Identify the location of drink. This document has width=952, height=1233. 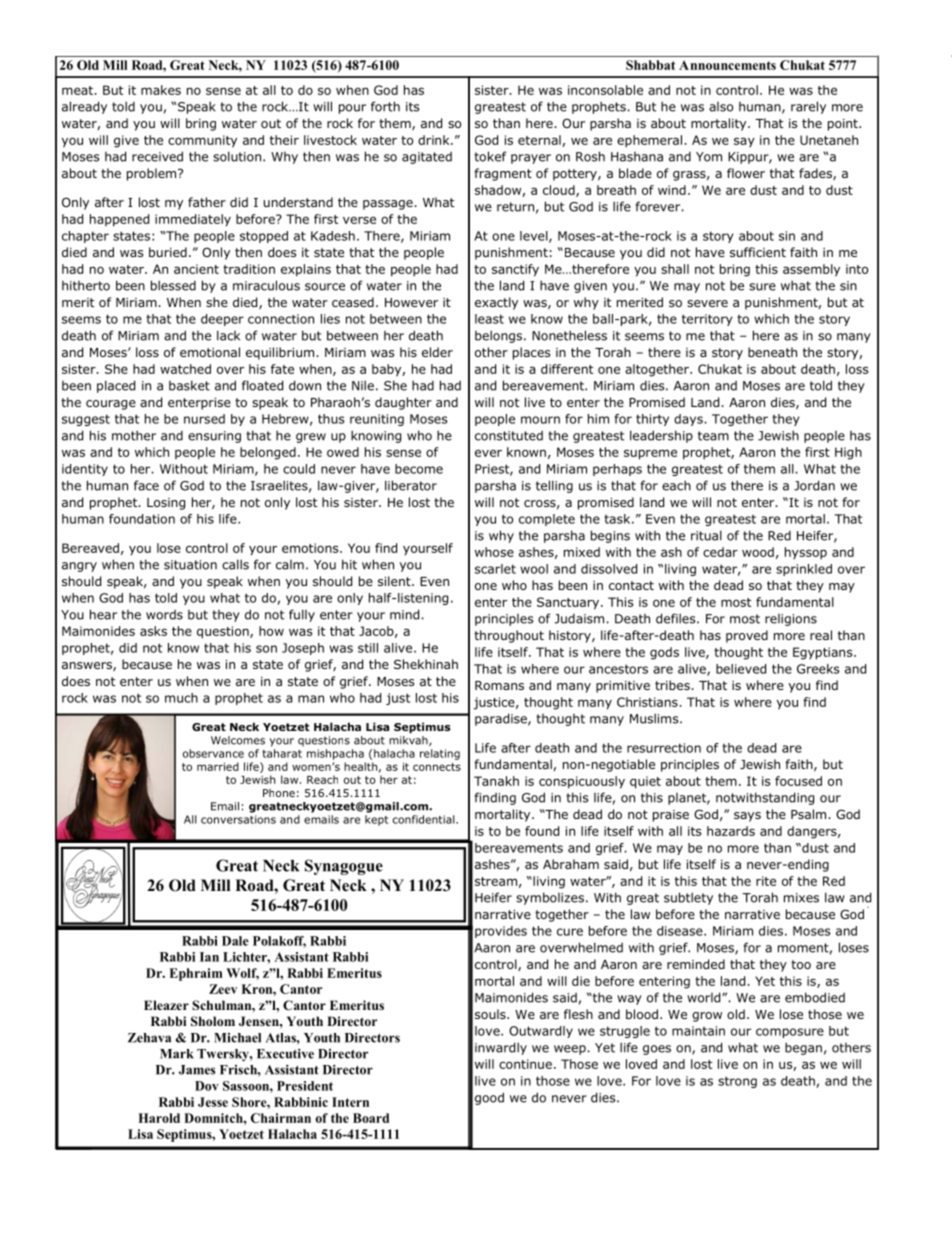
(435, 140).
